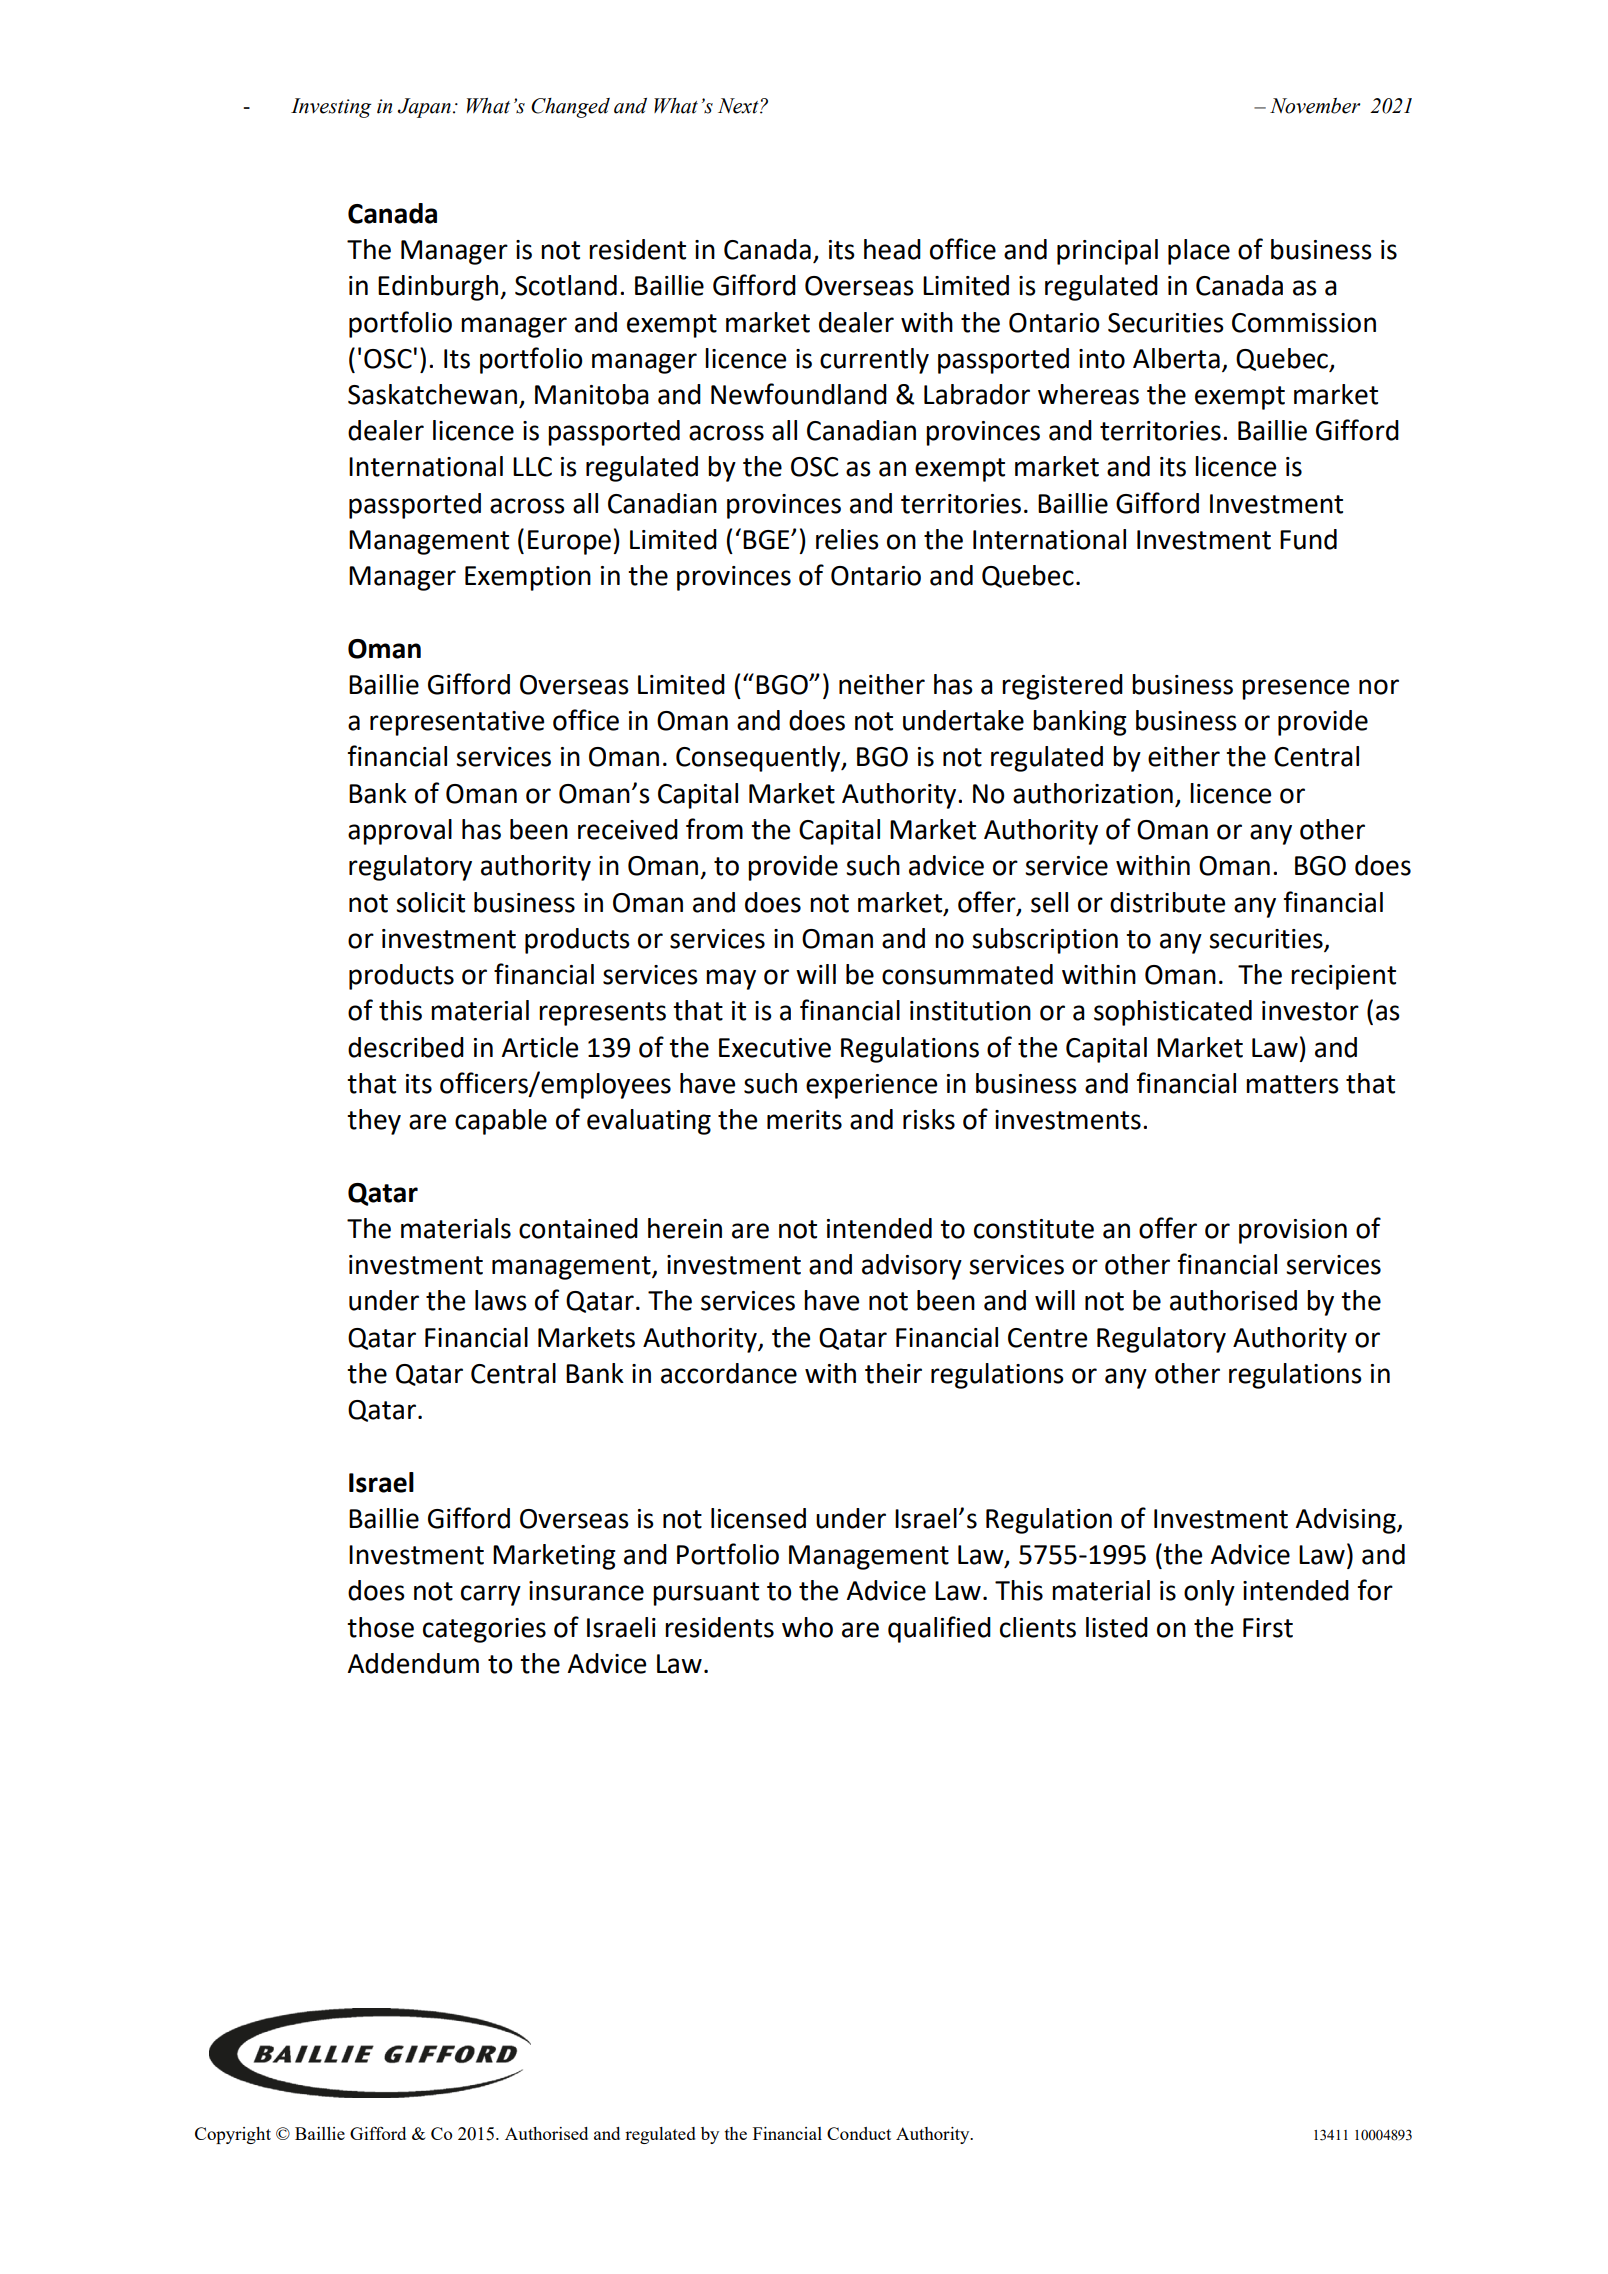 The image size is (1608, 2274). What do you see at coordinates (1167, 902) in the screenshot?
I see `distribute` at bounding box center [1167, 902].
